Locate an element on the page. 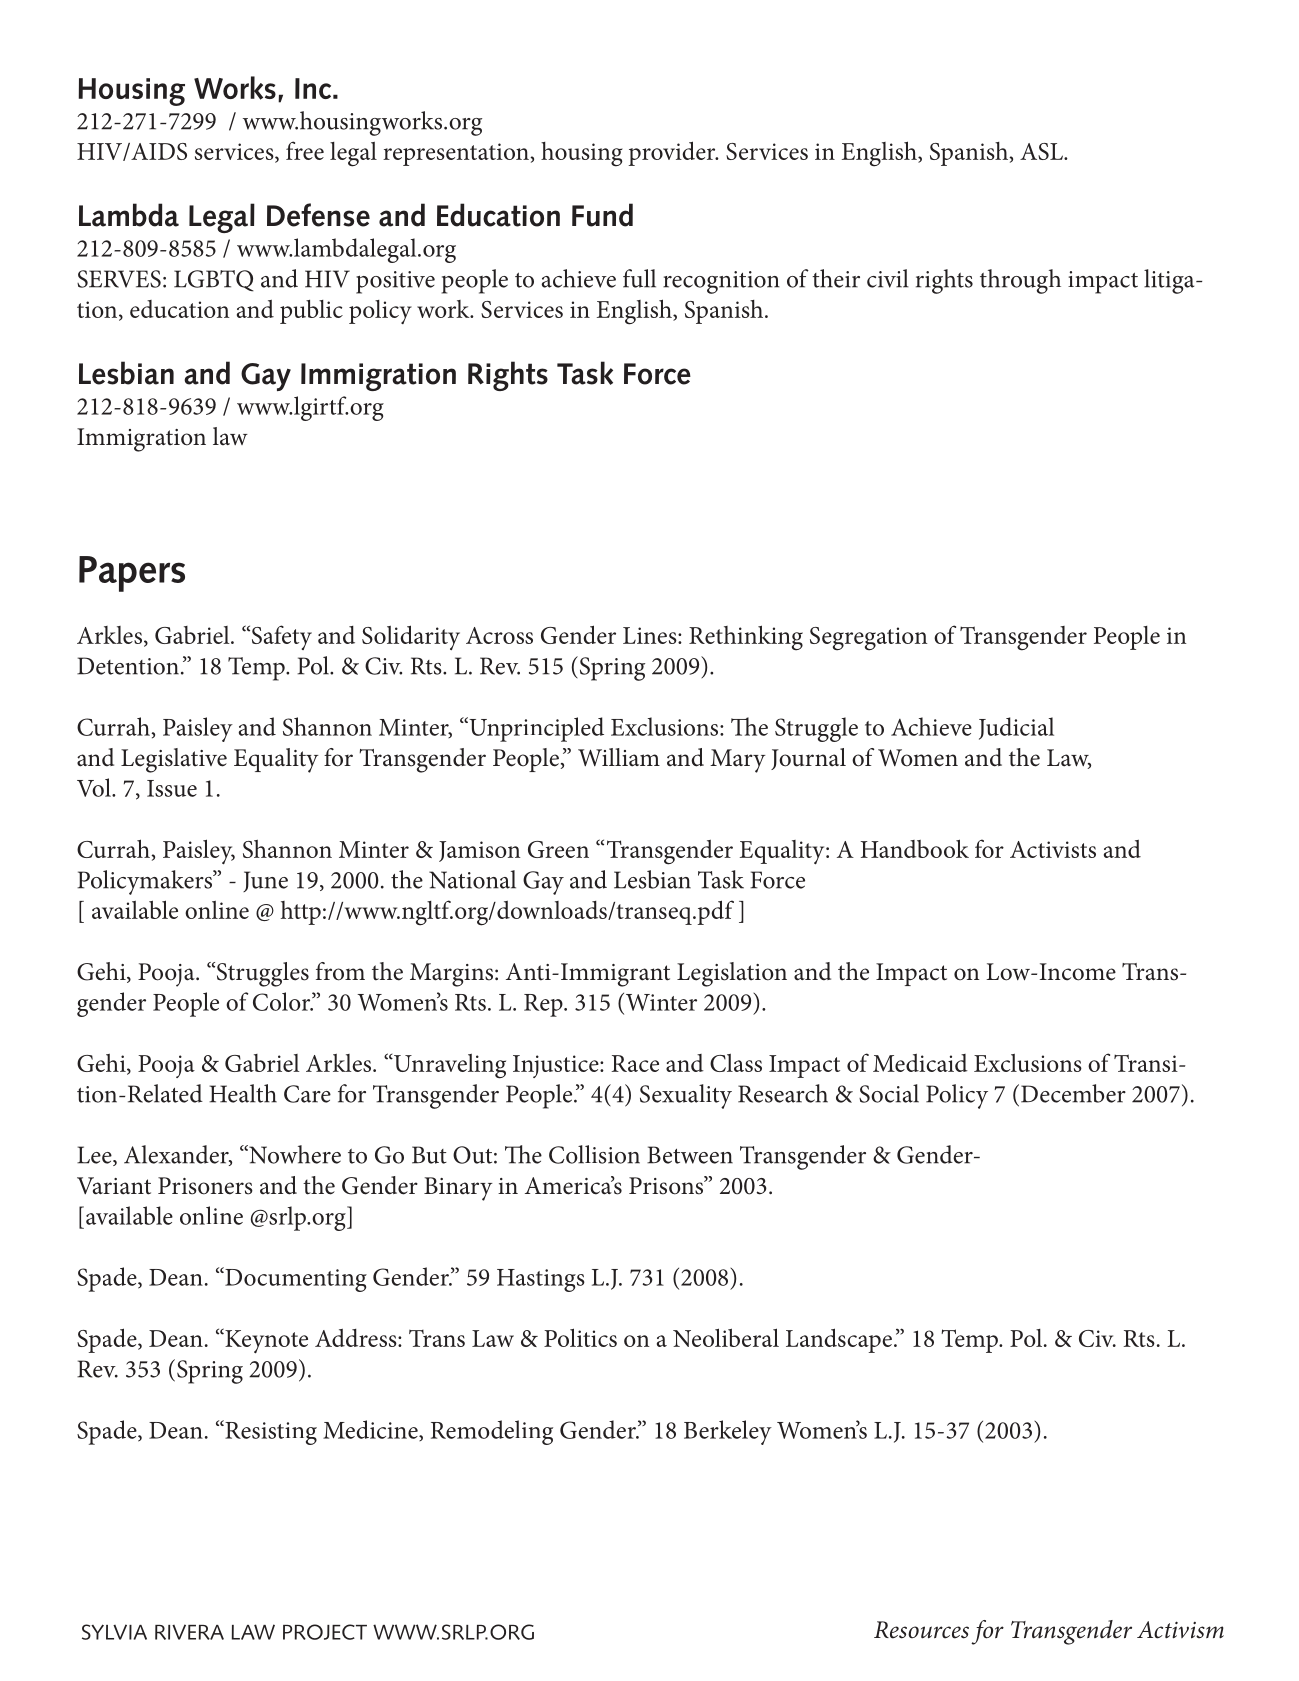 The height and width of the image is (1681, 1299). Berkeley is located at coordinates (728, 1432).
